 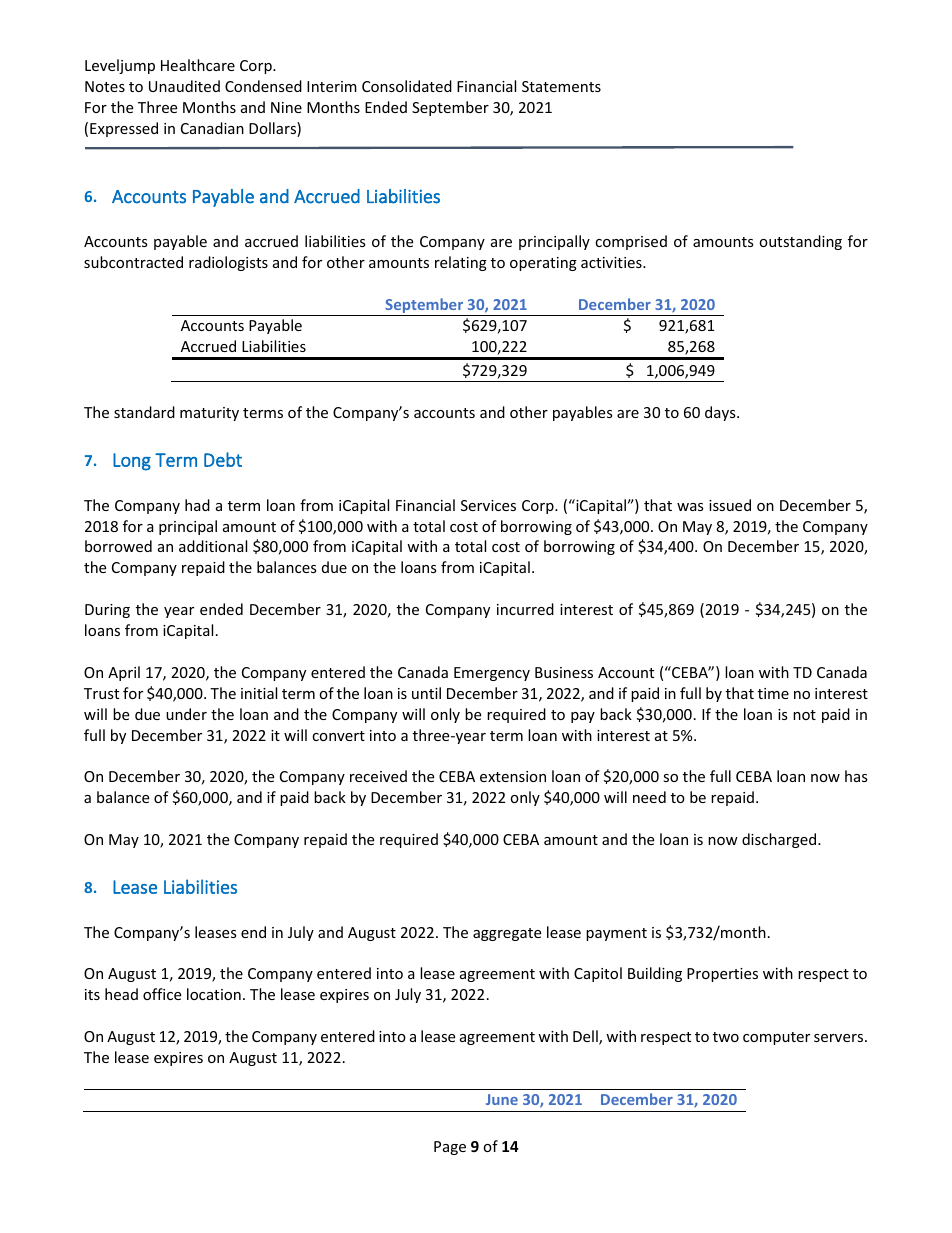 What do you see at coordinates (502, 1099) in the screenshot?
I see `June` at bounding box center [502, 1099].
